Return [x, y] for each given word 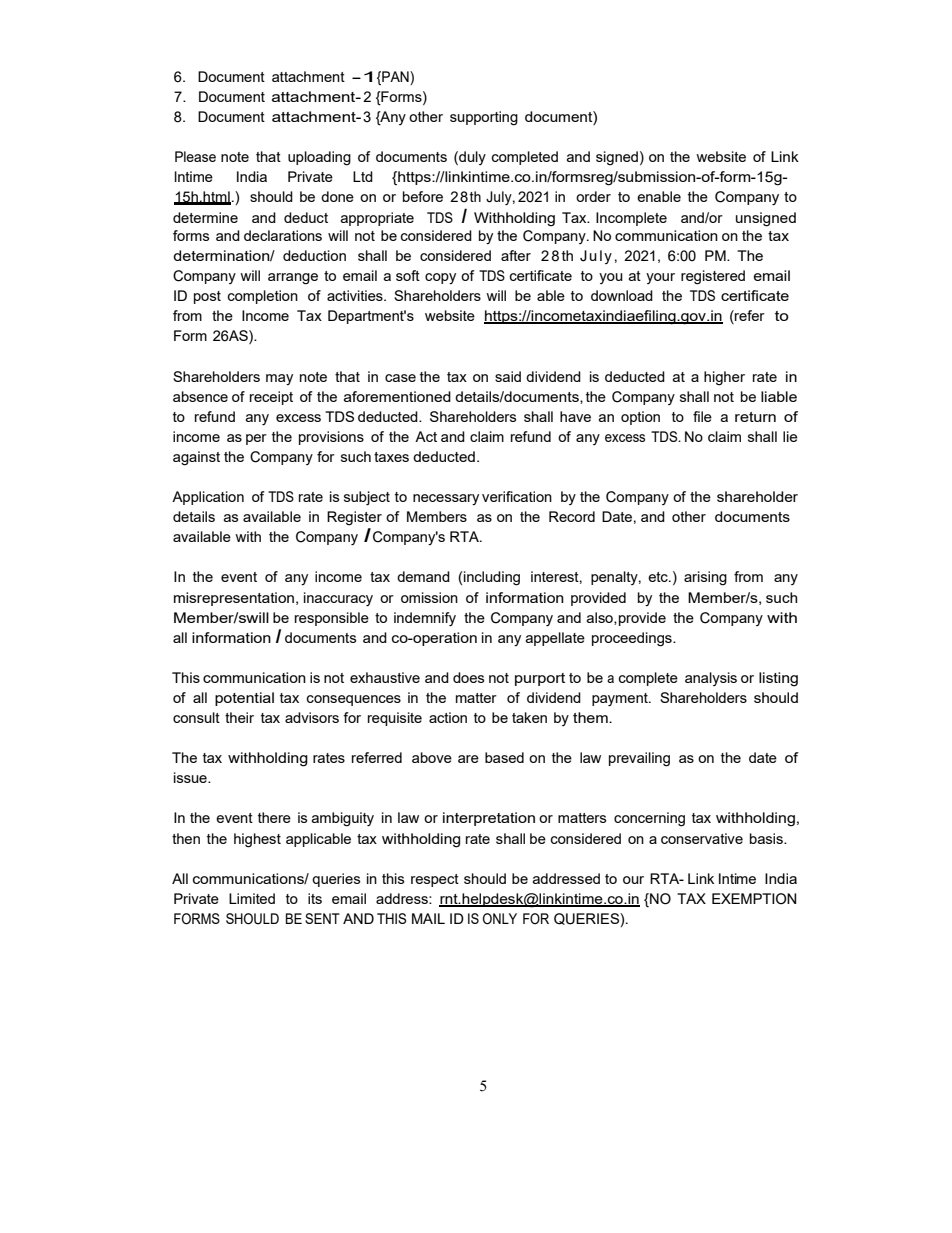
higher [724, 378]
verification [517, 496]
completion [263, 297]
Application [208, 498]
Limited [252, 898]
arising [705, 578]
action [448, 717]
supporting [484, 118]
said [508, 376]
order [593, 196]
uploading [319, 158]
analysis [711, 679]
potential [244, 699]
